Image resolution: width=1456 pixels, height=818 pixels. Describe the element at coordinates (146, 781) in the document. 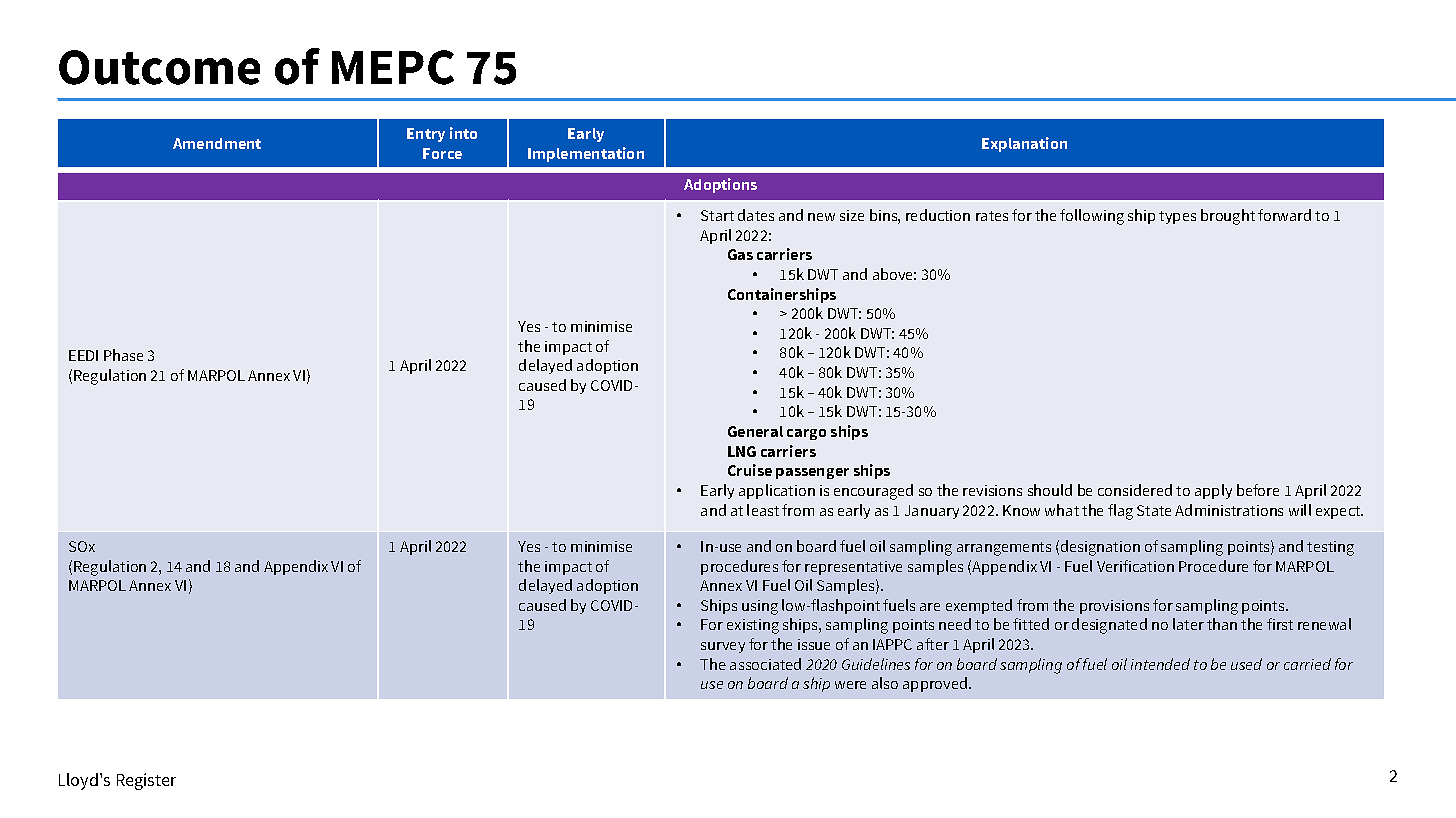

I see `Register` at that location.
